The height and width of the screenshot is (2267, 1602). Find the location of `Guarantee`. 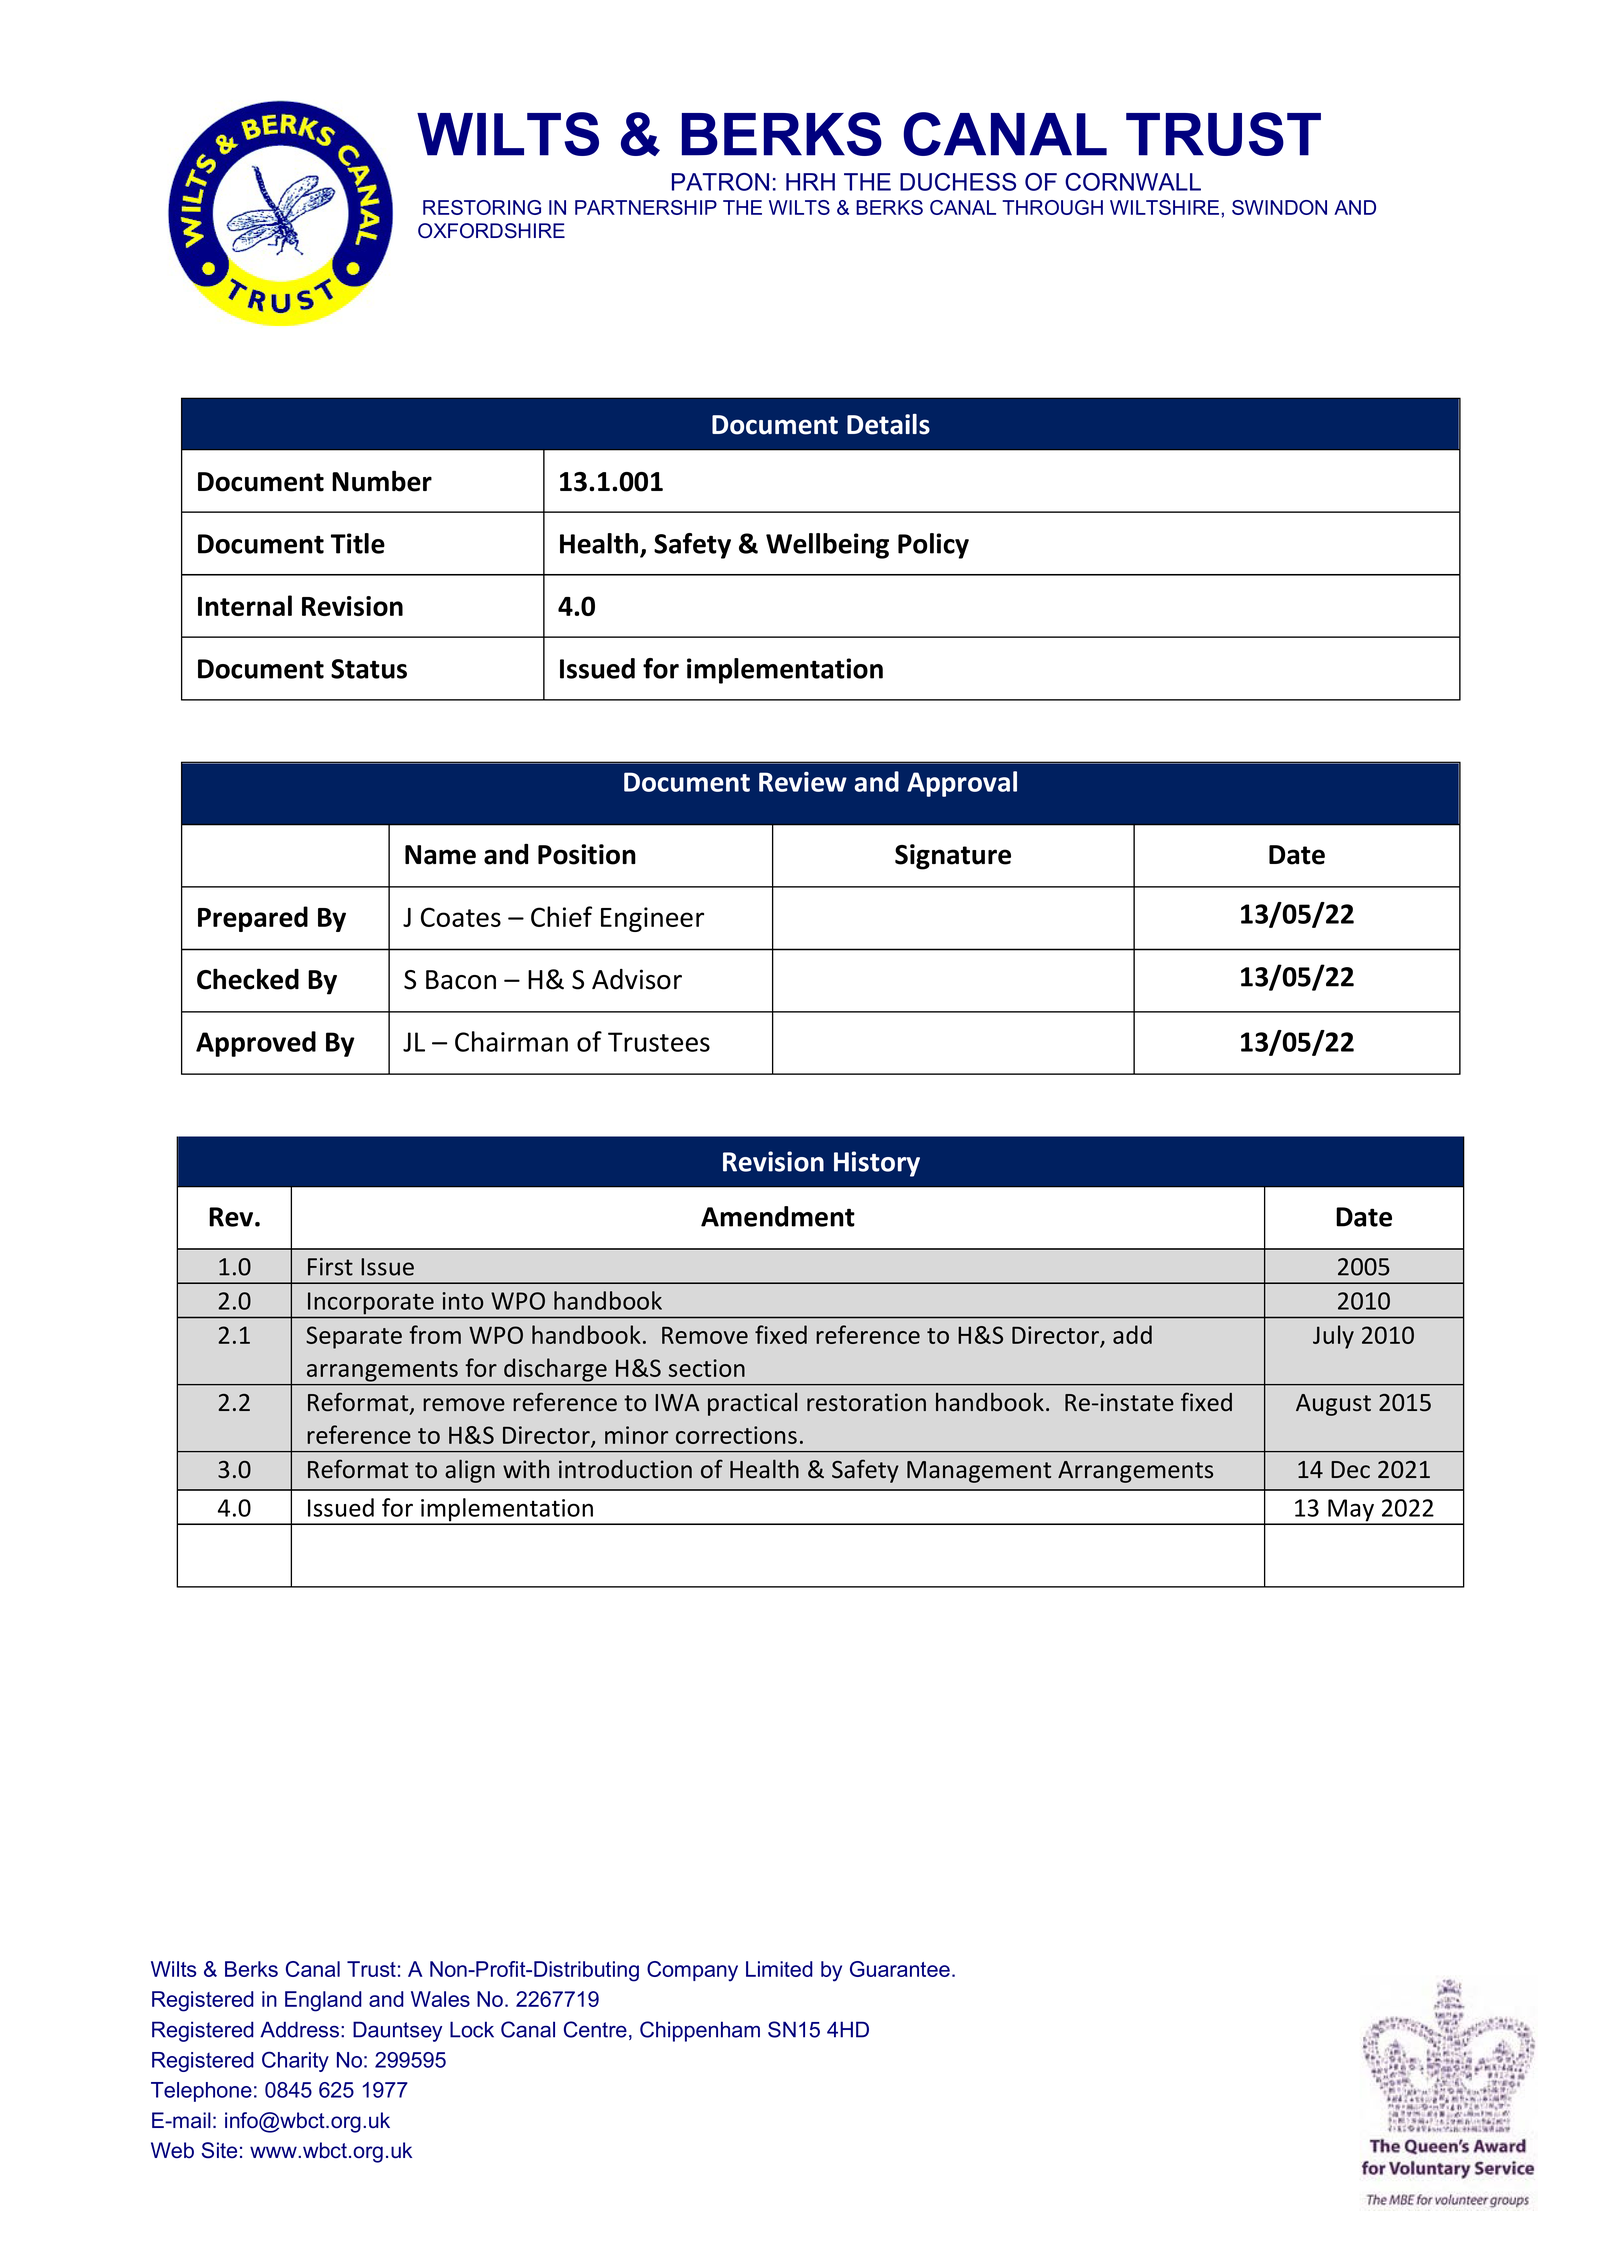

Guarantee is located at coordinates (900, 1969).
